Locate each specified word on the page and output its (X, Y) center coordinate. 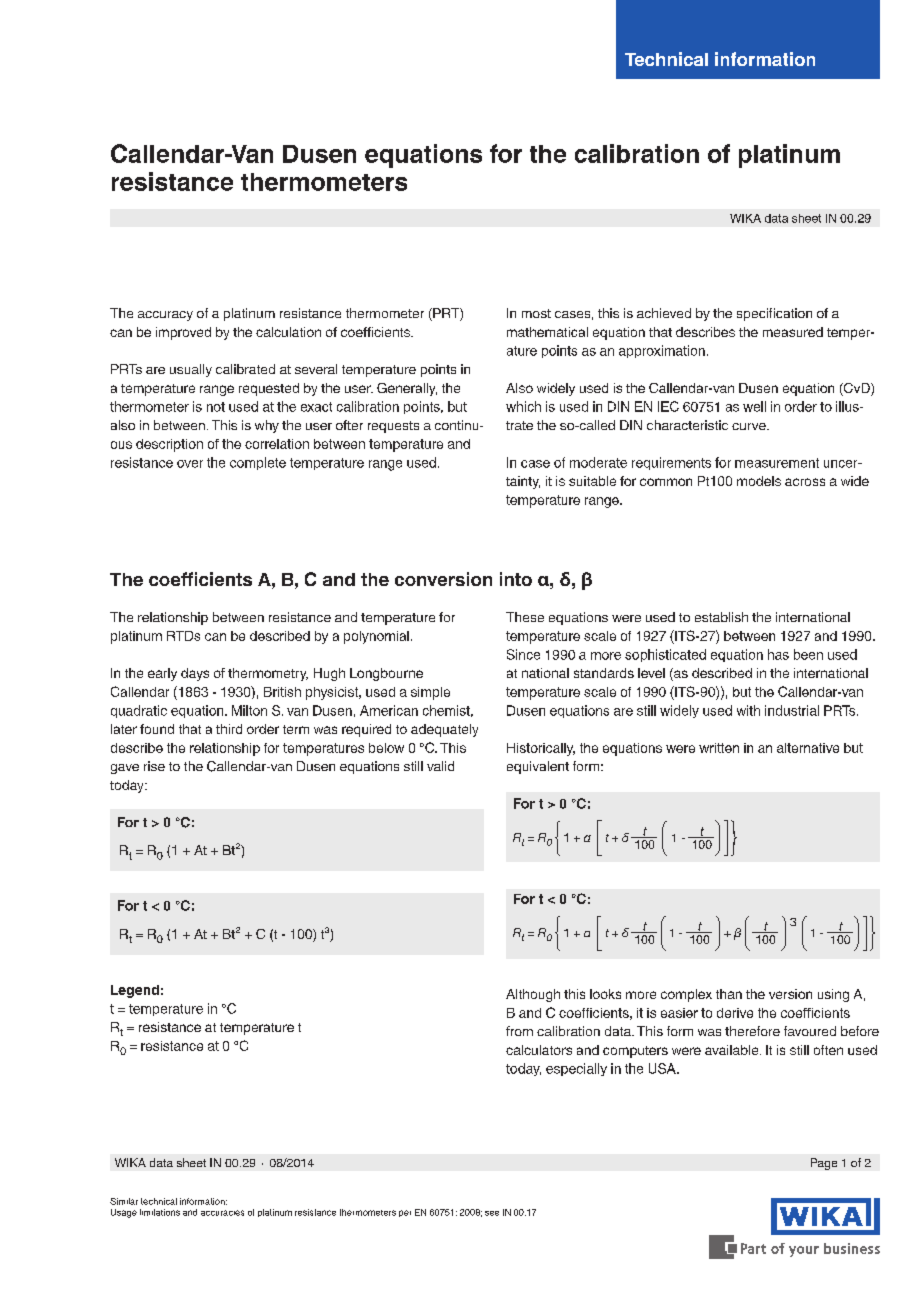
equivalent (538, 767)
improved (183, 333)
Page (824, 1164)
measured (793, 332)
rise (154, 766)
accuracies (222, 1213)
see (492, 1213)
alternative (808, 748)
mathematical (547, 332)
